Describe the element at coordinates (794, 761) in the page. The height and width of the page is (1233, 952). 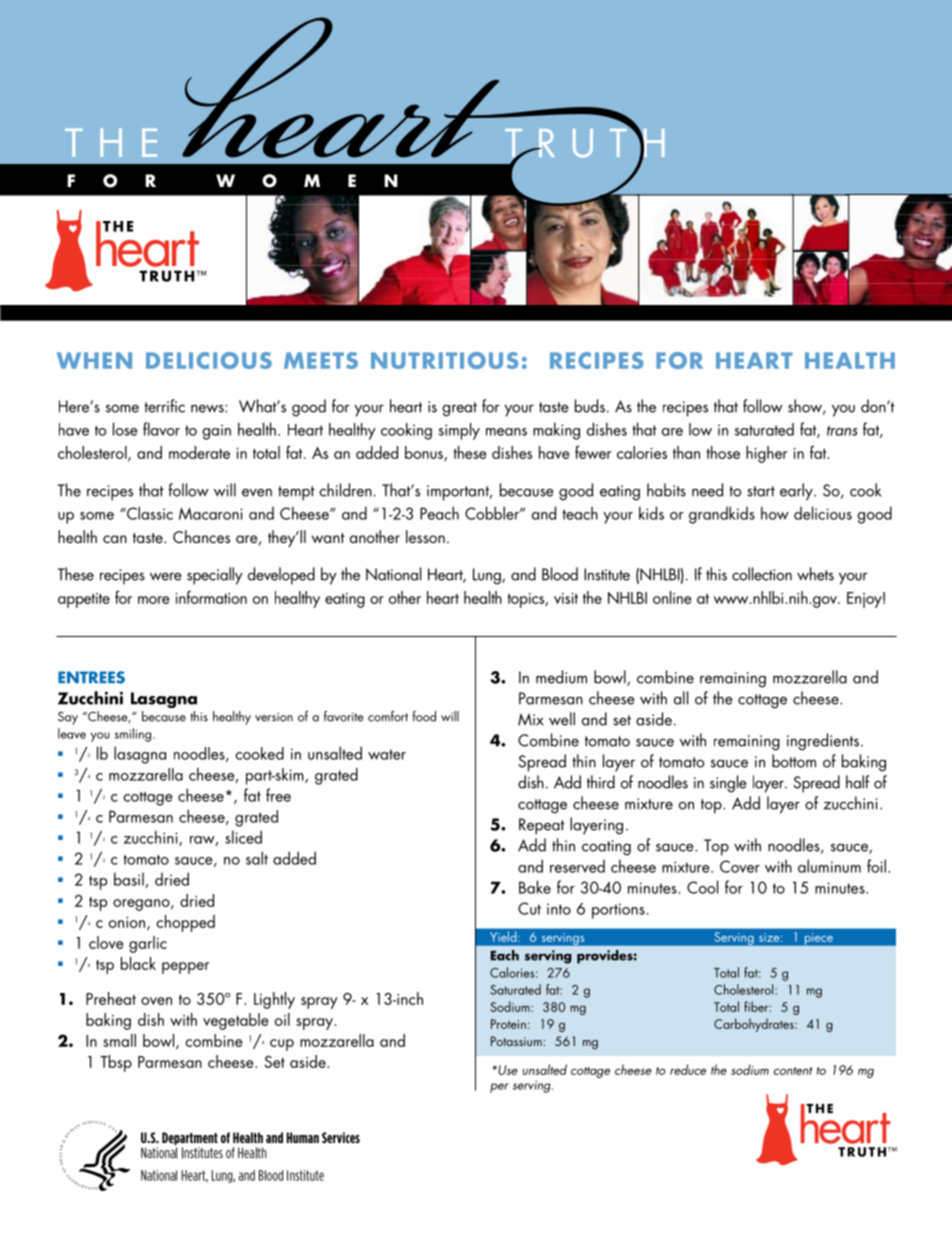
I see `bottom` at that location.
